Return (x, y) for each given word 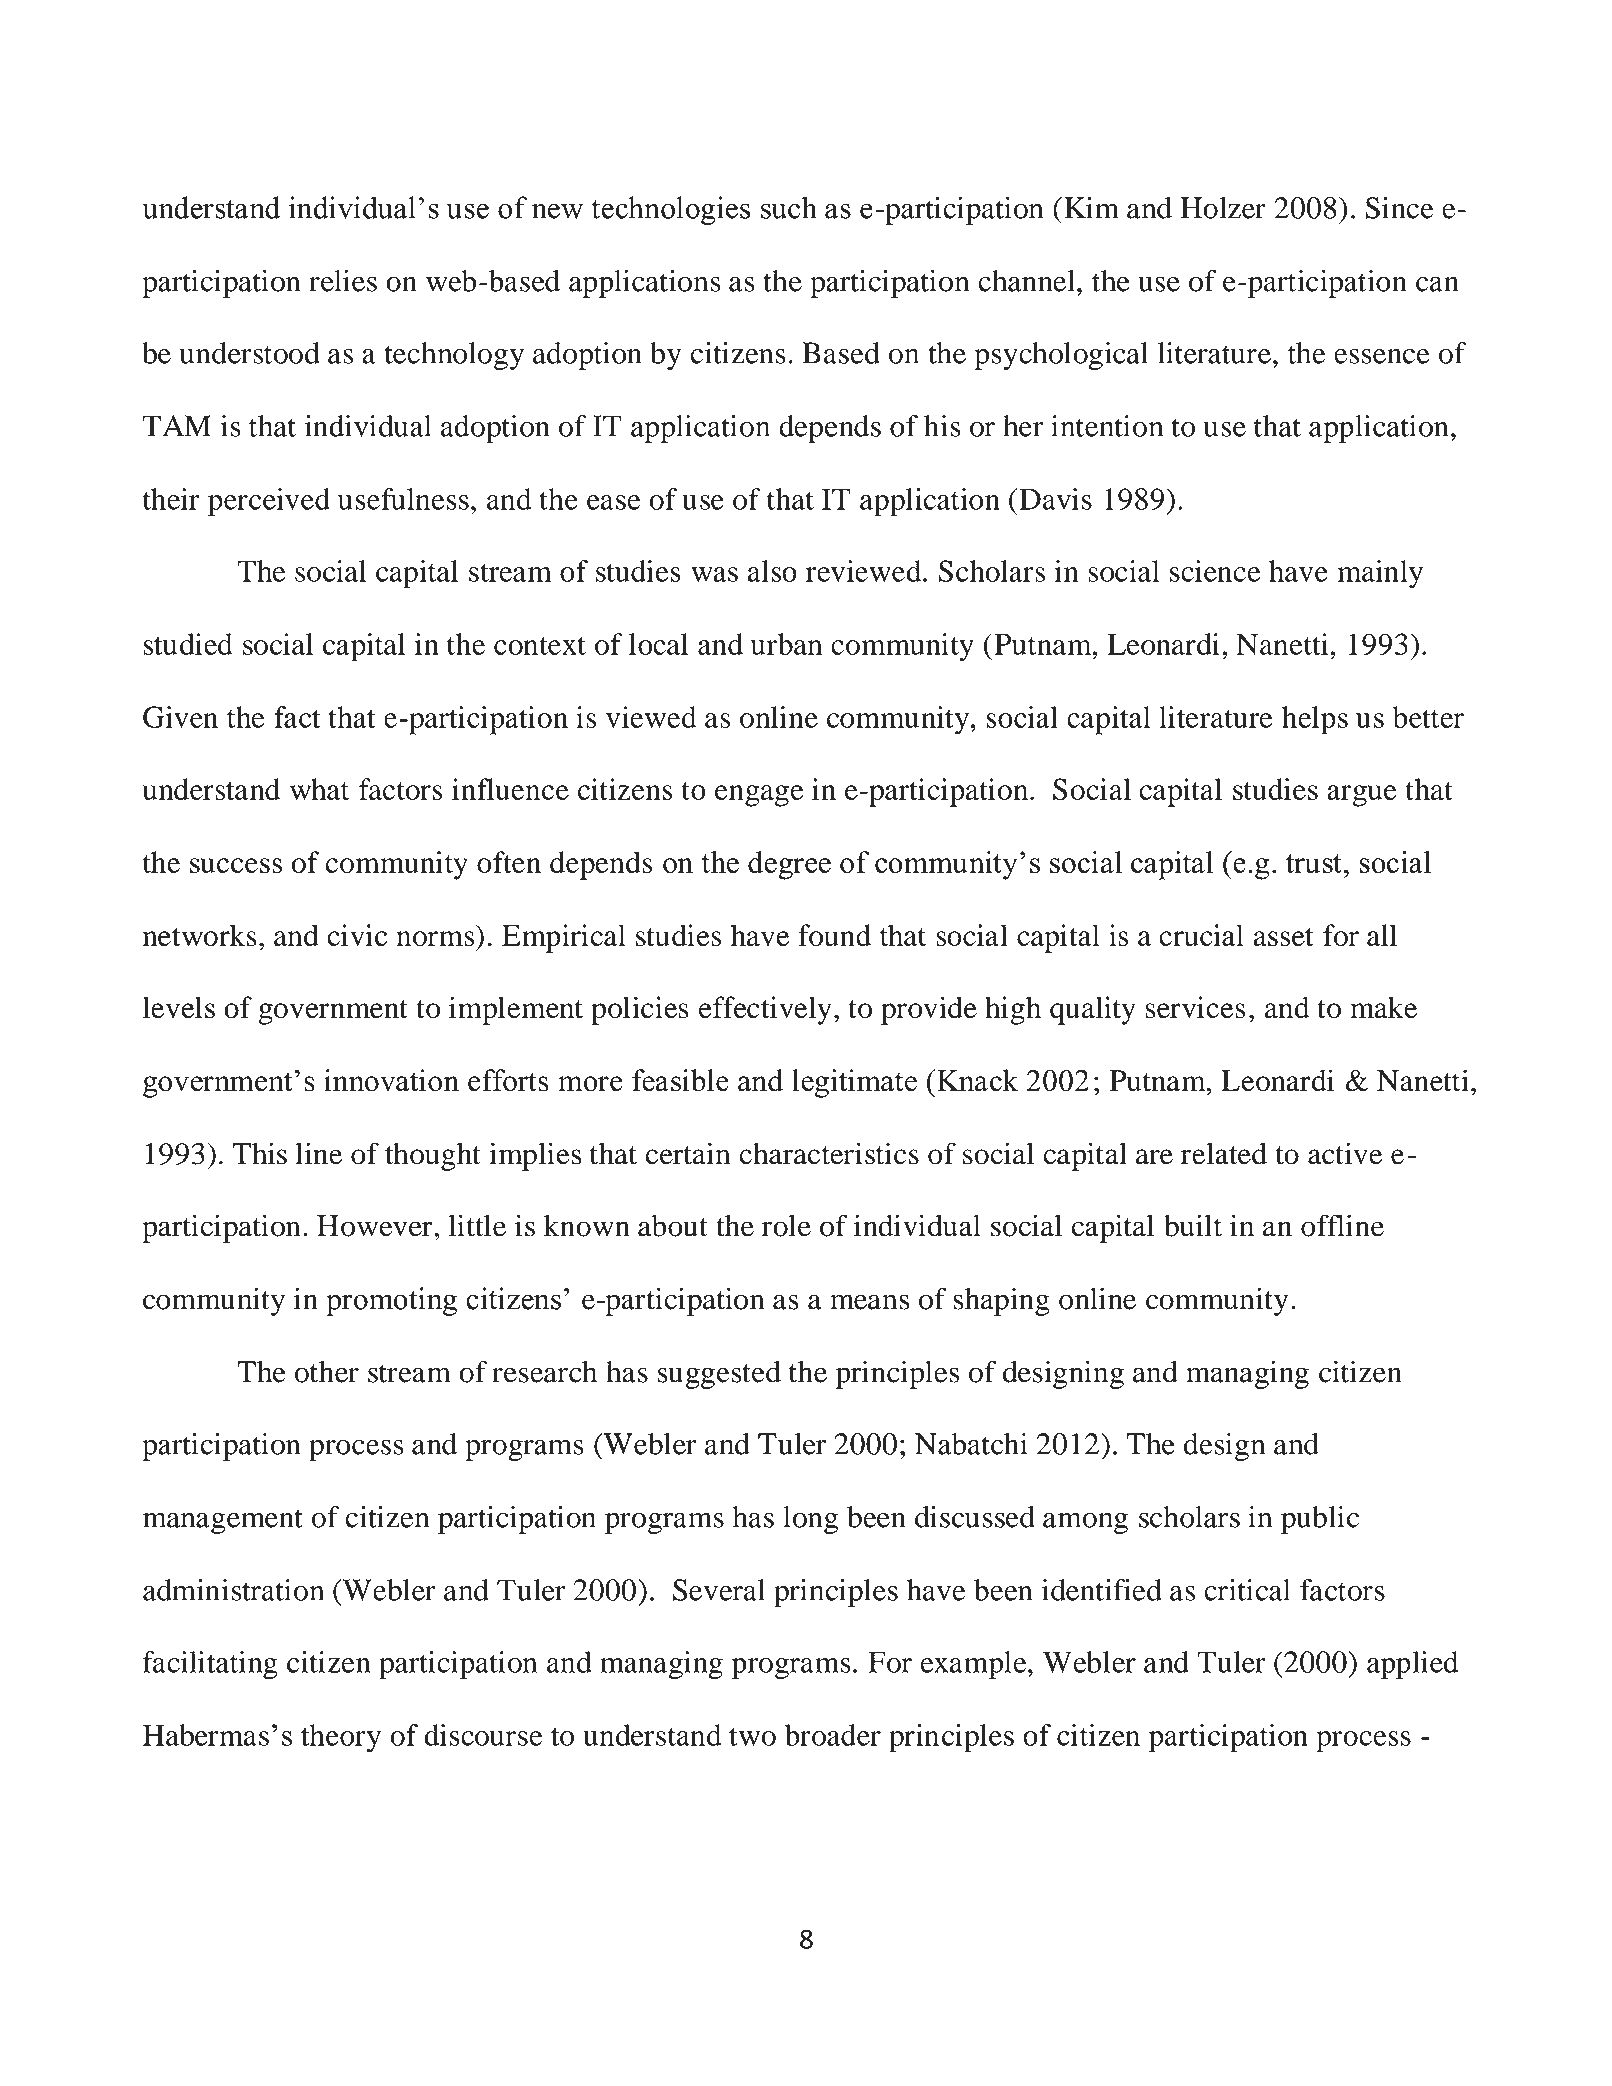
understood (249, 353)
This (259, 1153)
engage (759, 796)
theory (341, 1738)
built (1193, 1225)
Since (1399, 208)
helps (1315, 720)
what (319, 789)
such (789, 207)
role (786, 1226)
